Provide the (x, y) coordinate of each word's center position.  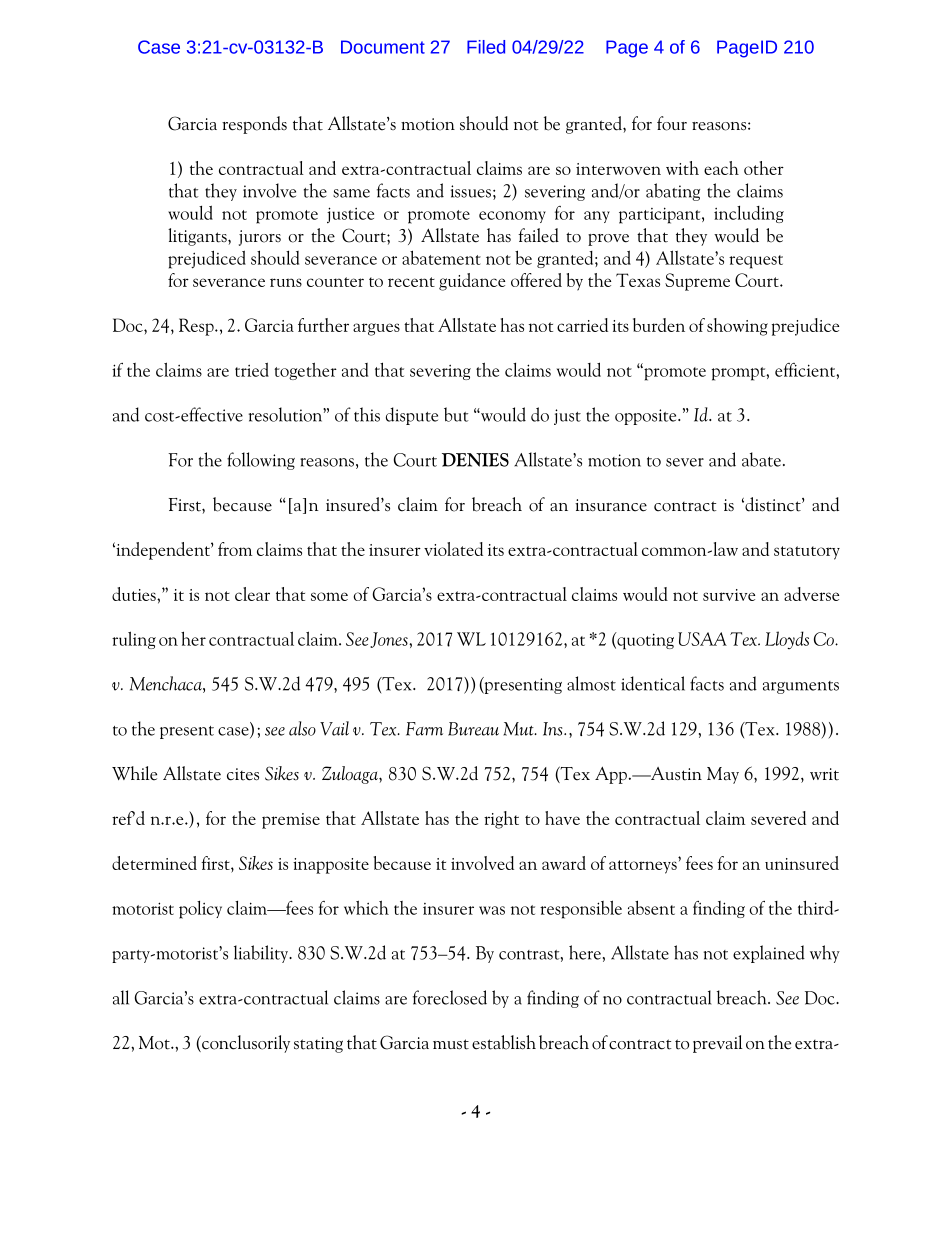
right (501, 820)
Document (383, 47)
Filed (486, 47)
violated (453, 549)
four (672, 123)
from (235, 549)
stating (318, 1045)
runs (286, 282)
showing (737, 327)
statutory (807, 553)
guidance (472, 282)
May (723, 775)
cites (243, 774)
